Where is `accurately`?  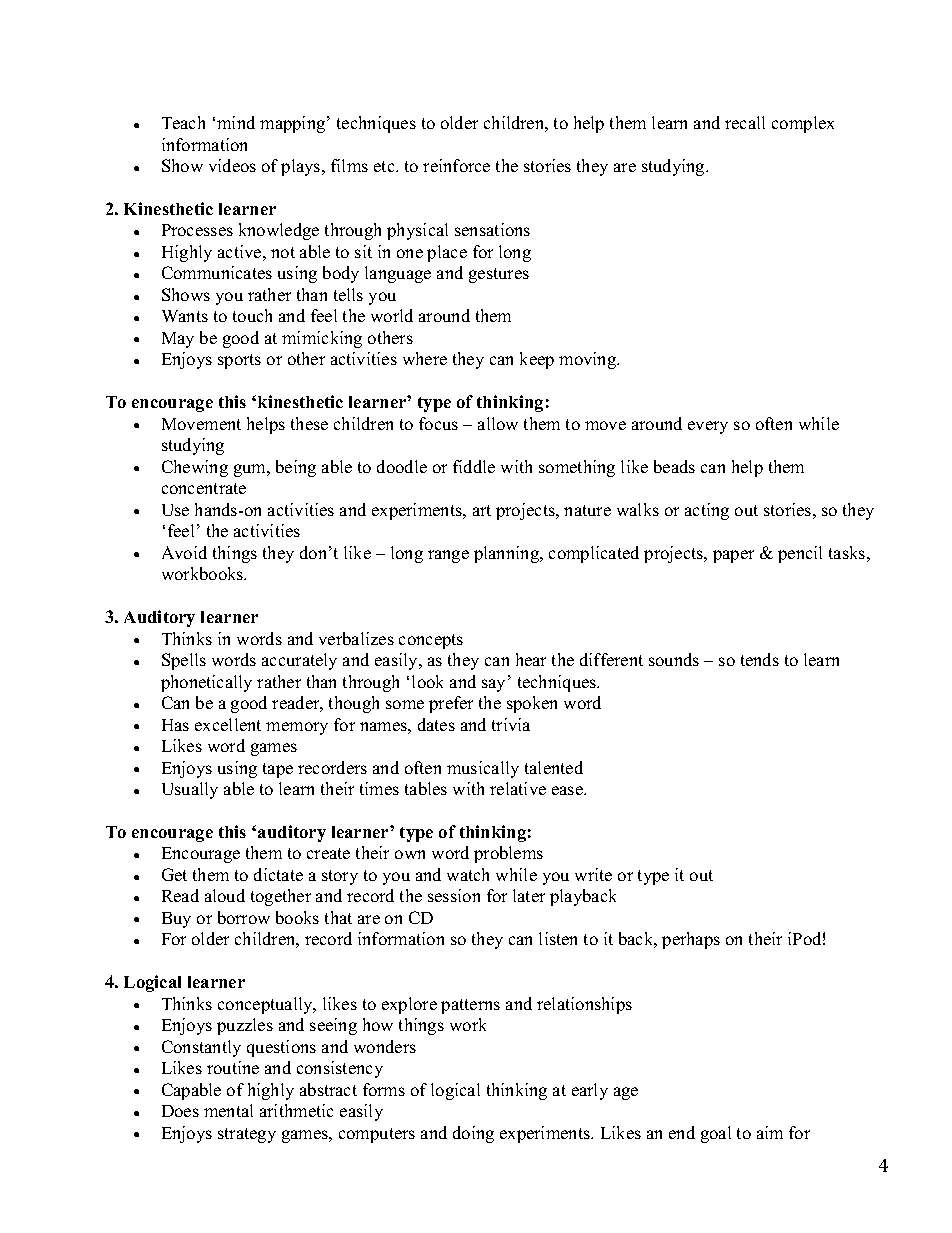
accurately is located at coordinates (299, 661).
